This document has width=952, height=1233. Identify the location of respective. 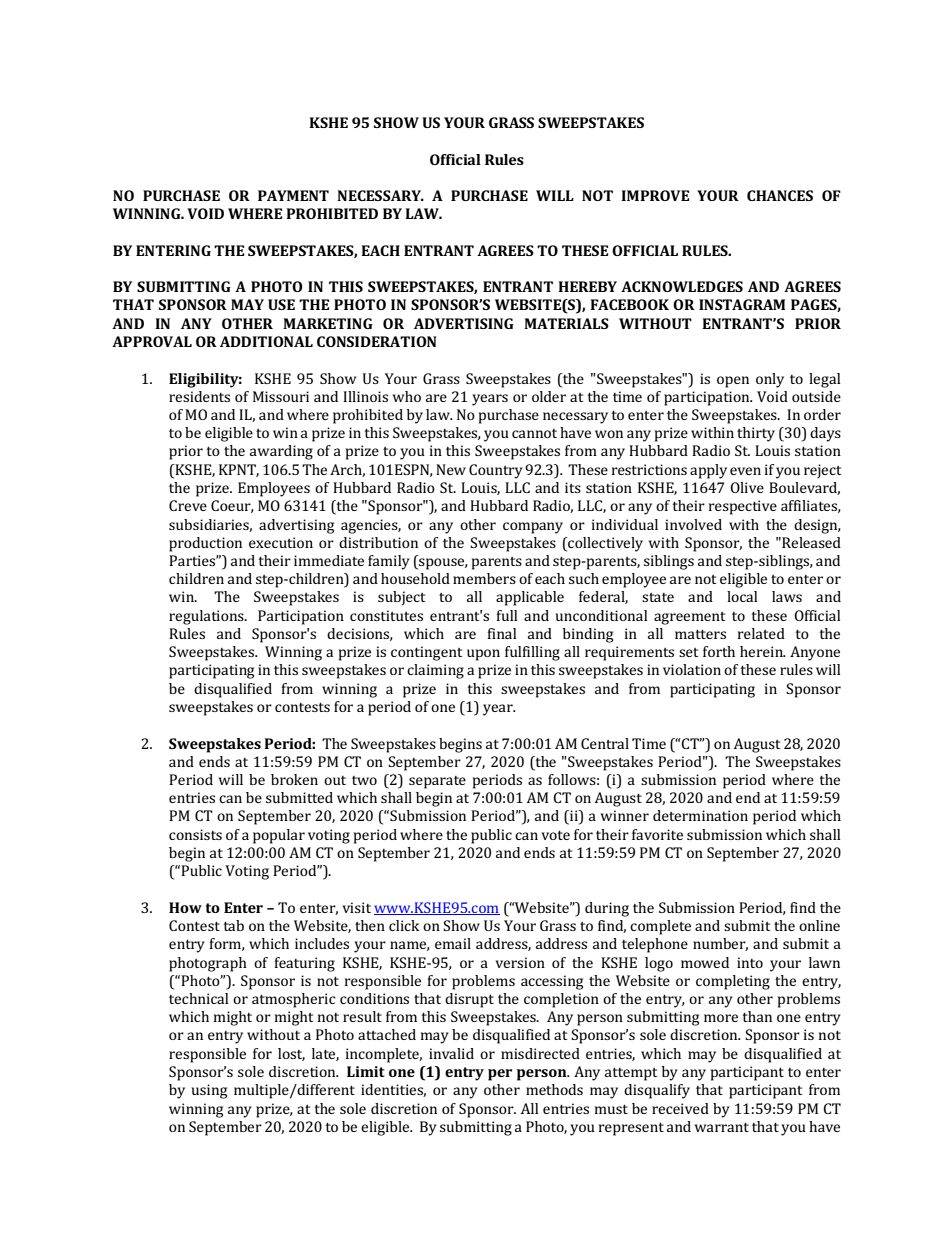
(743, 507).
